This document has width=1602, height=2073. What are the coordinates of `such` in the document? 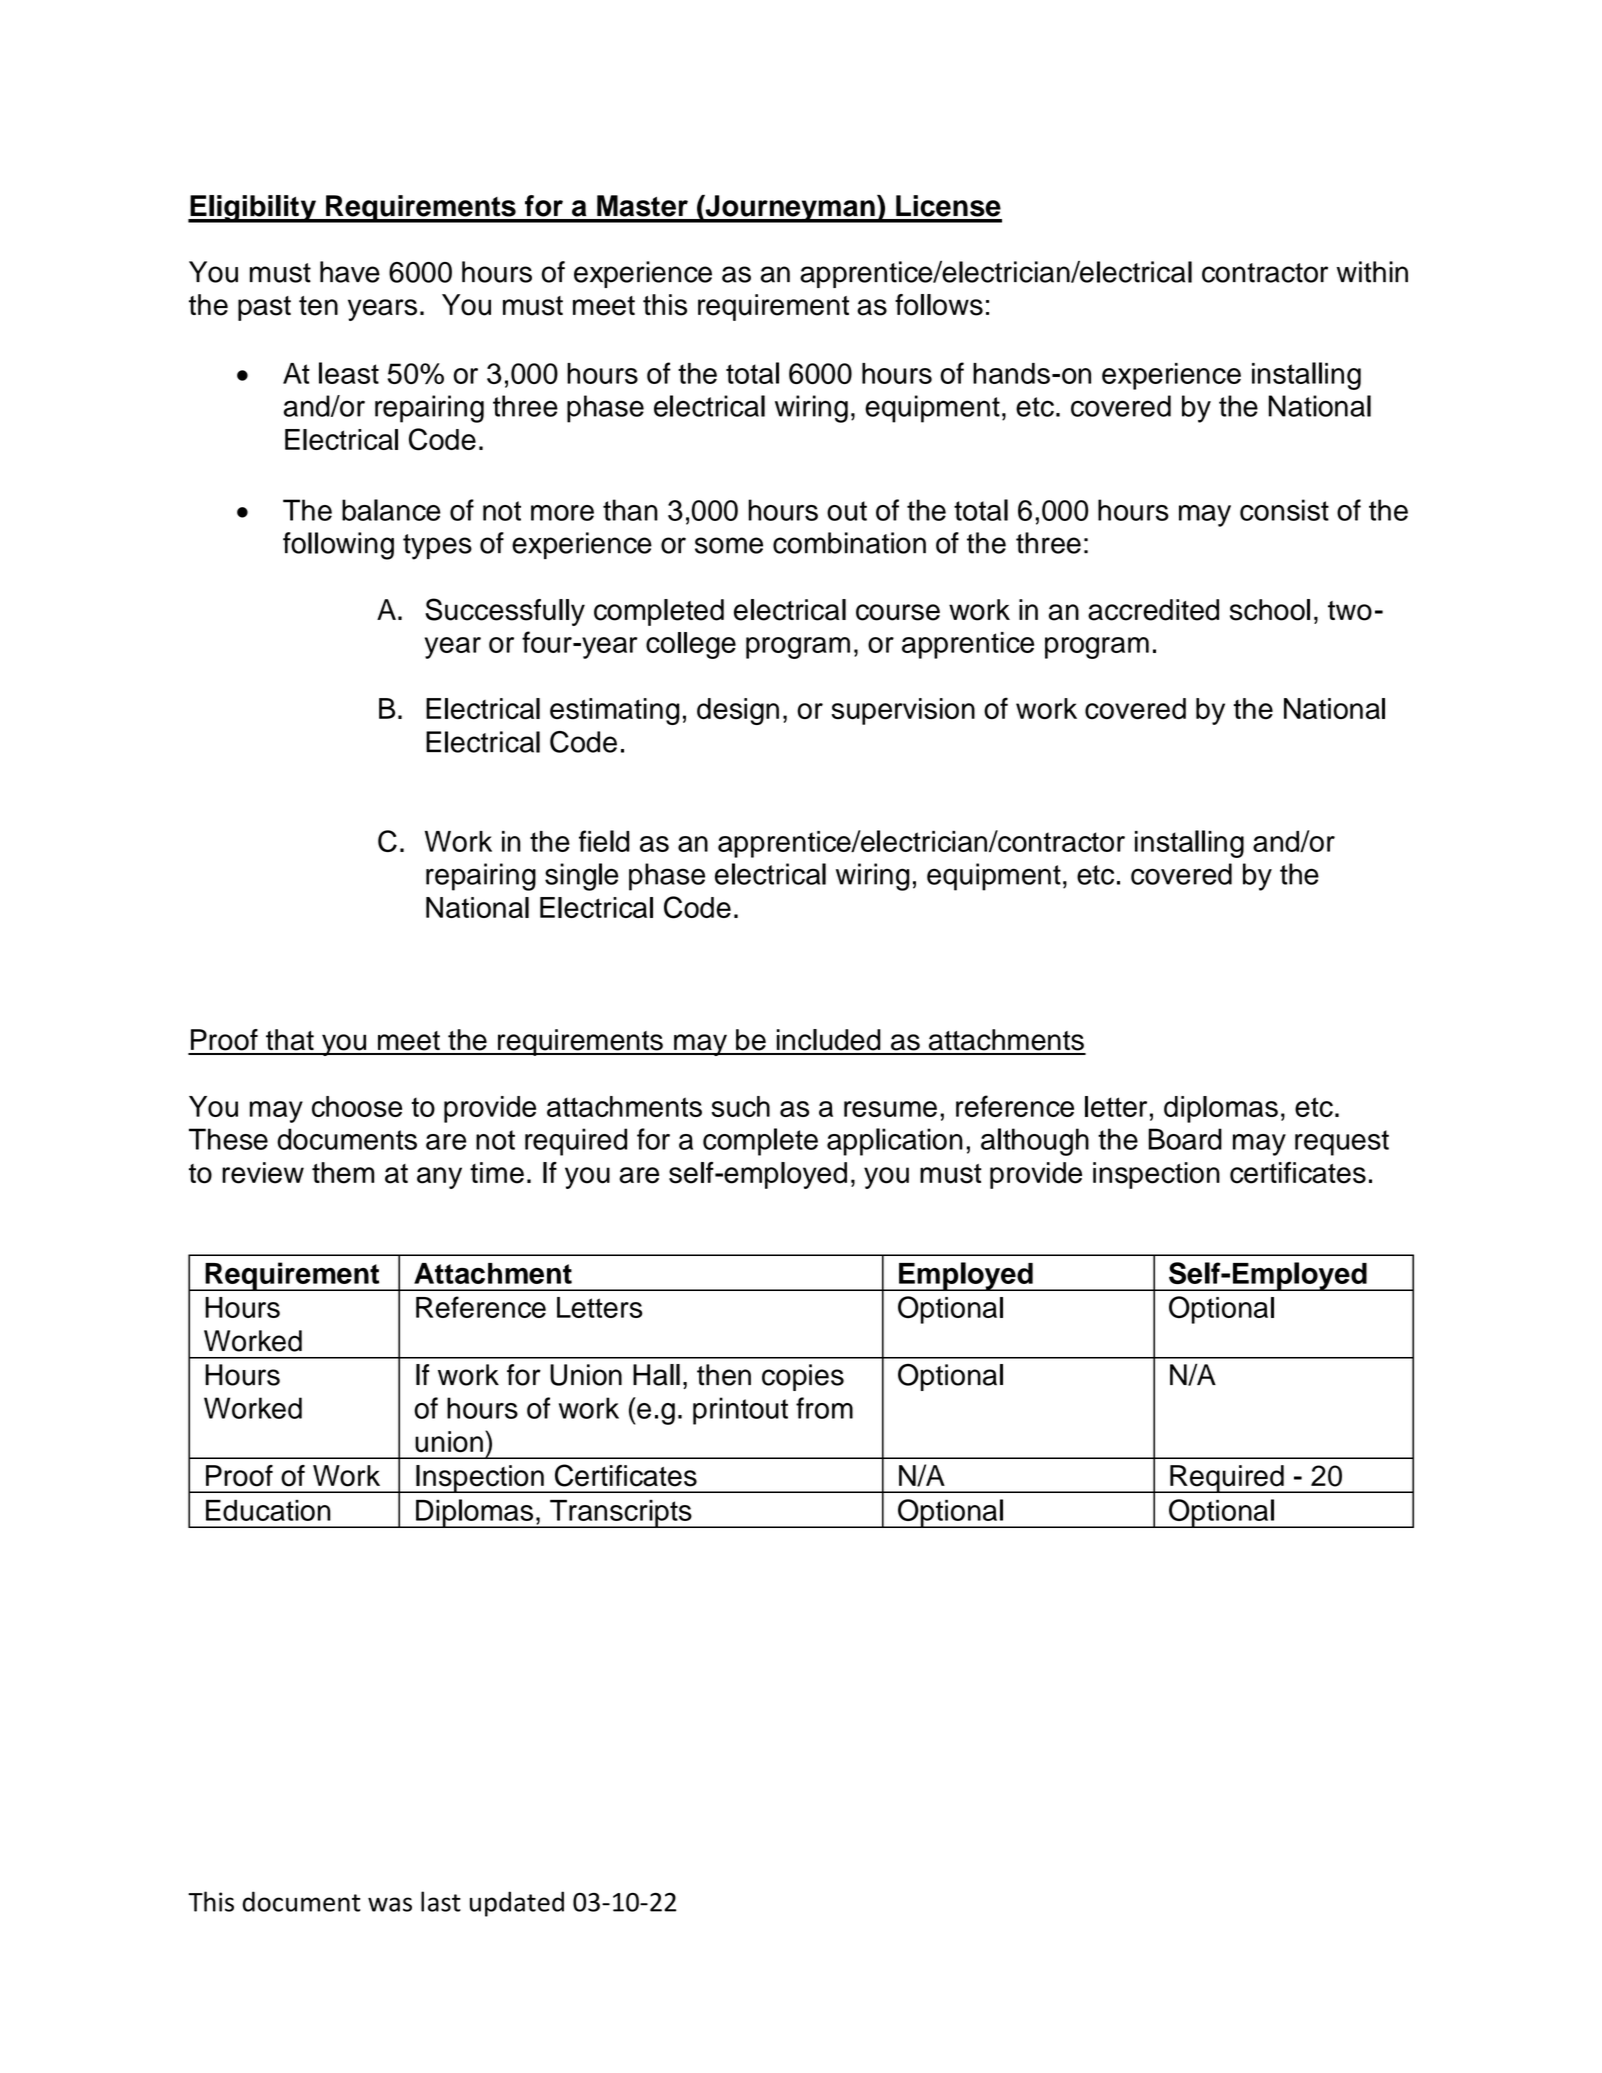 It's located at (741, 1106).
